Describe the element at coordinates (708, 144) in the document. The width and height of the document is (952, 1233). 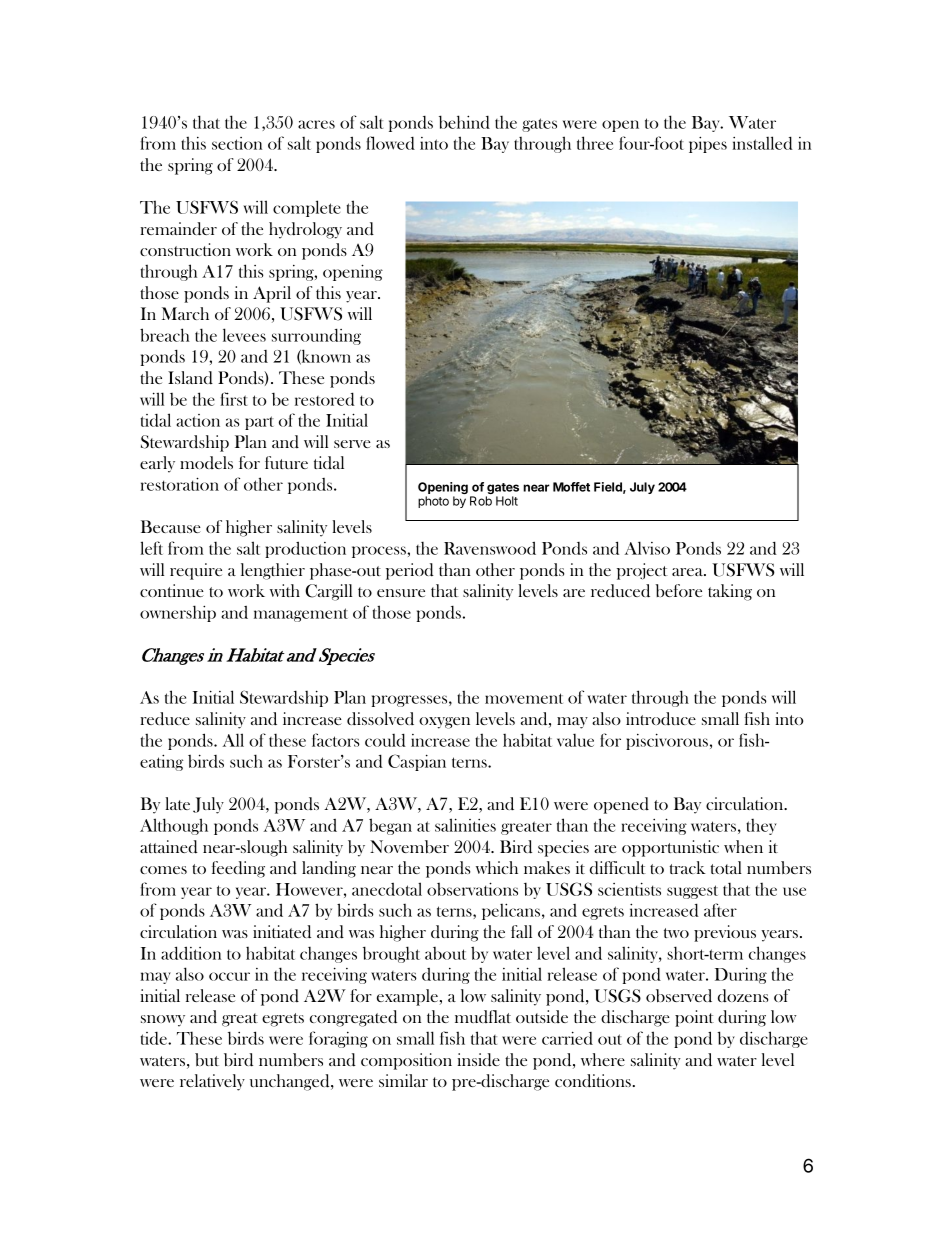
I see `pipes` at that location.
